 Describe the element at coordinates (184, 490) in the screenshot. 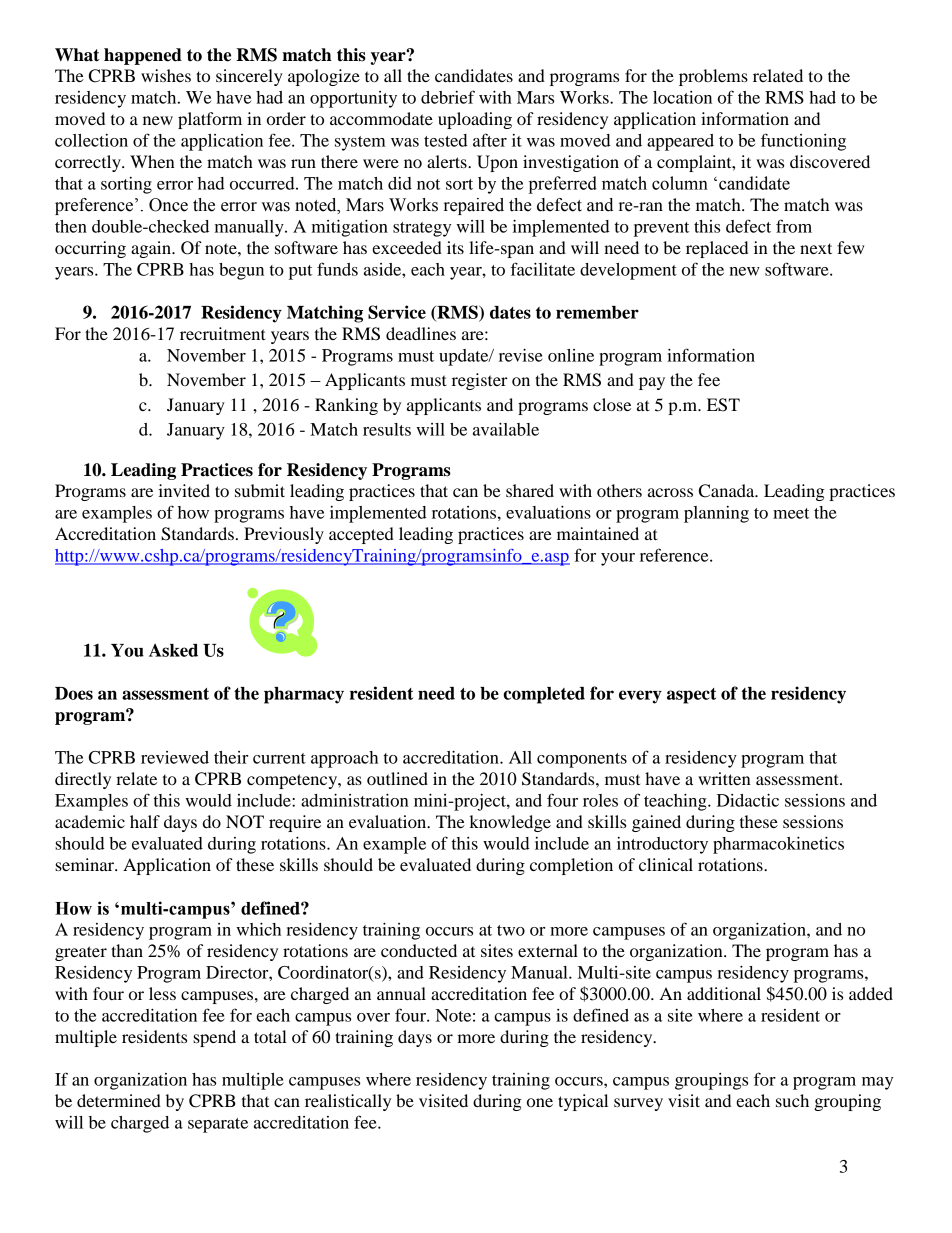

I see `invited` at that location.
